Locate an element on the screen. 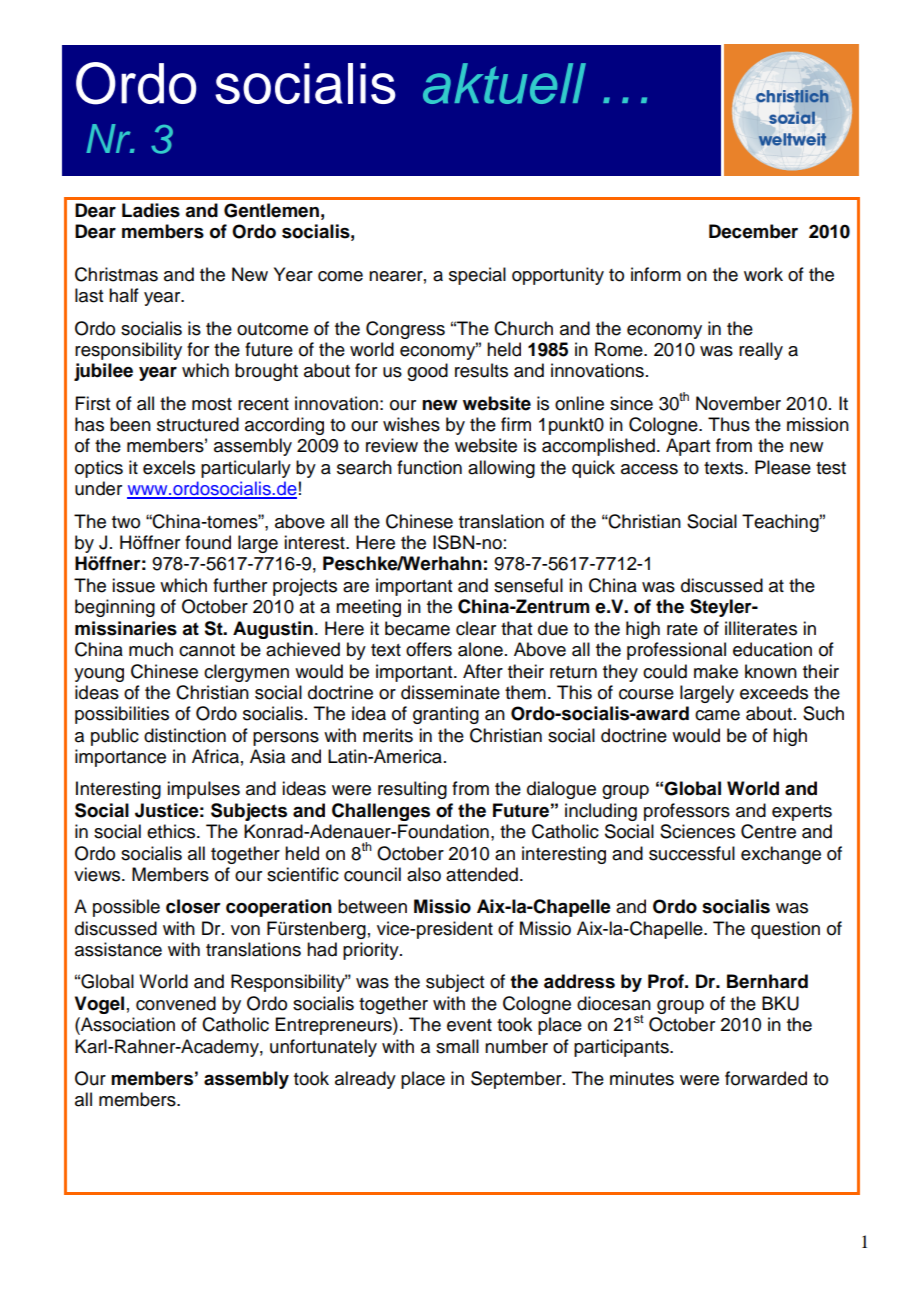 Image resolution: width=924 pixels, height=1308 pixels. function is located at coordinates (429, 467).
